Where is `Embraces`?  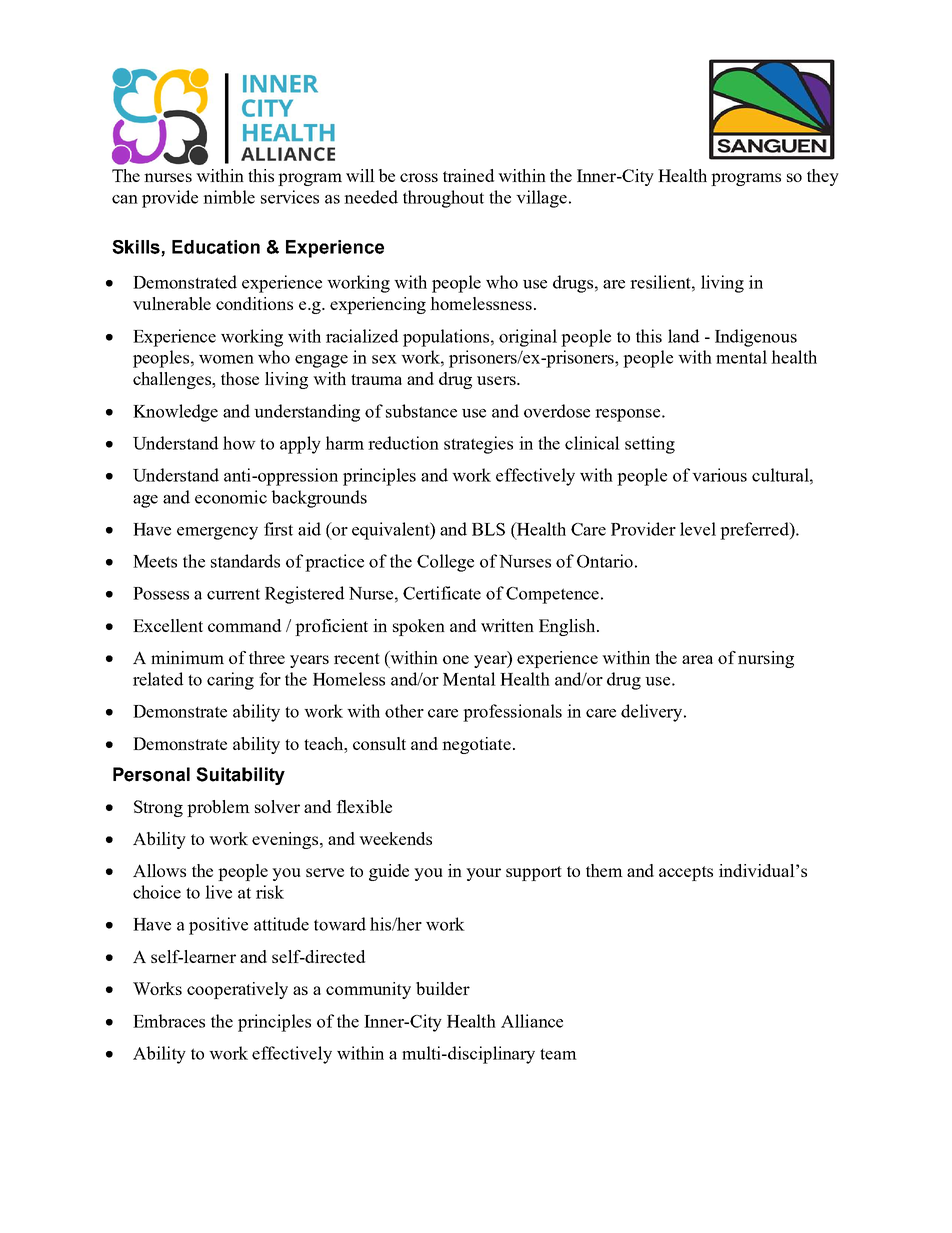 Embraces is located at coordinates (169, 1021).
